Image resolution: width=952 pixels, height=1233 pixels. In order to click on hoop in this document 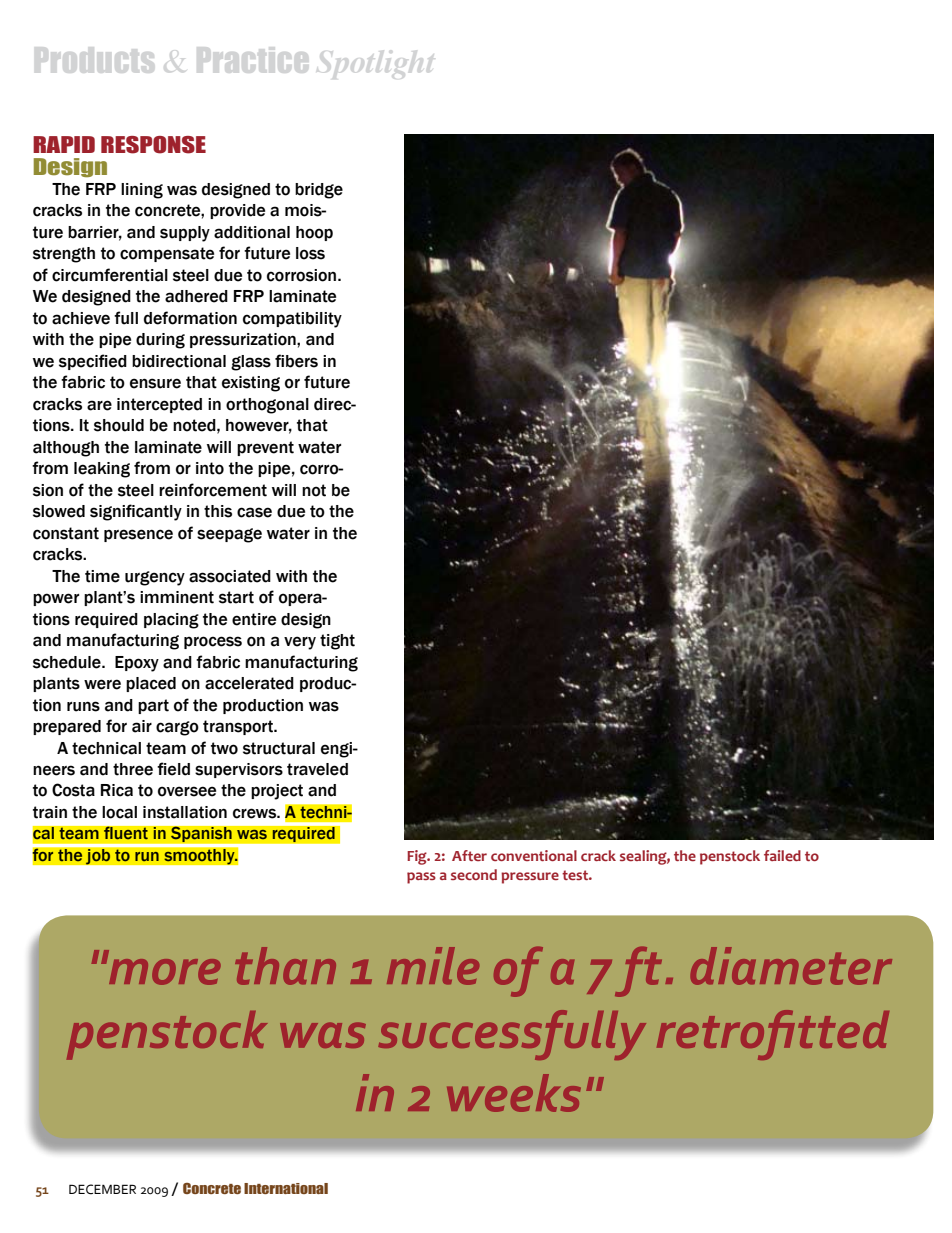, I will do `click(314, 233)`.
